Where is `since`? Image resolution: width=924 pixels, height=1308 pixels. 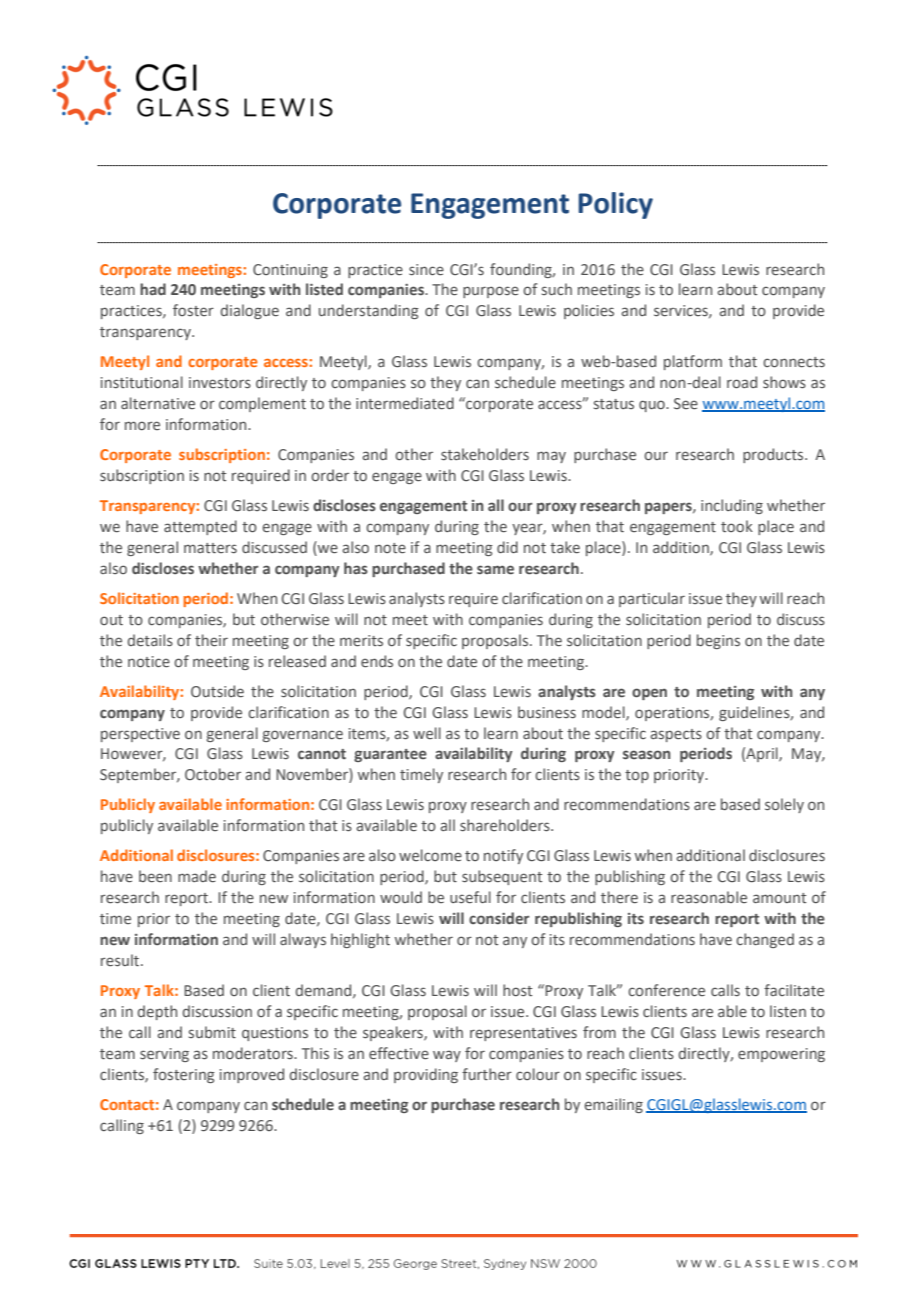
since is located at coordinates (426, 269).
